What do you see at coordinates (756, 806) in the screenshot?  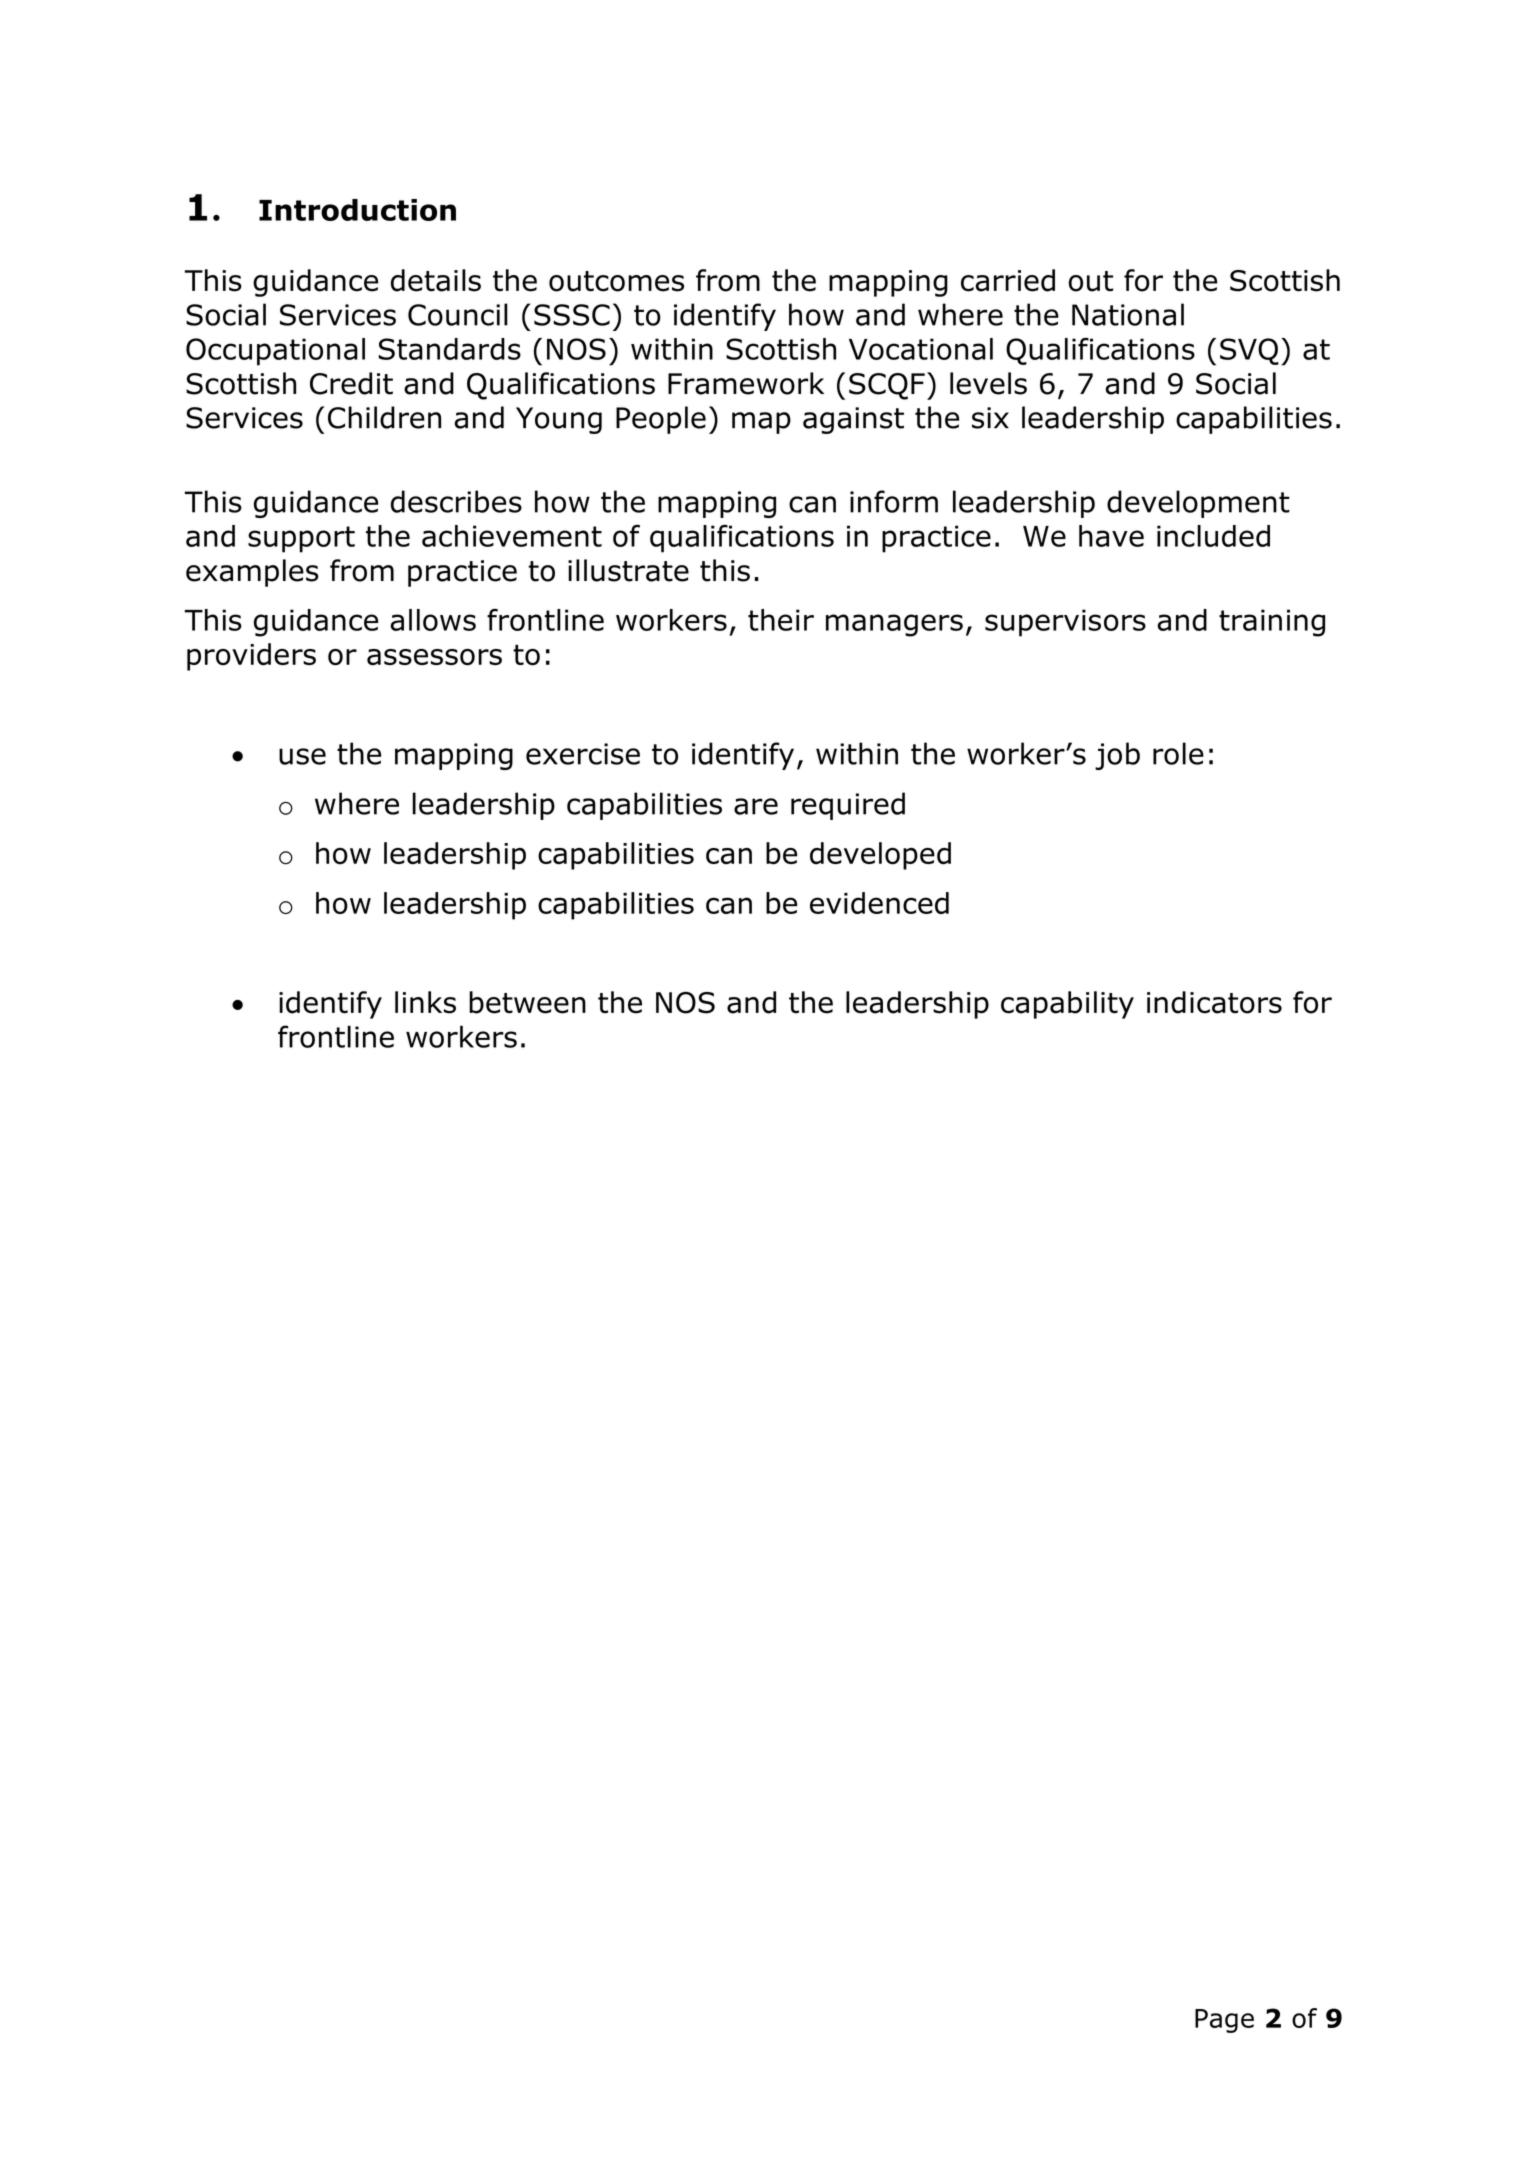 I see `are` at bounding box center [756, 806].
